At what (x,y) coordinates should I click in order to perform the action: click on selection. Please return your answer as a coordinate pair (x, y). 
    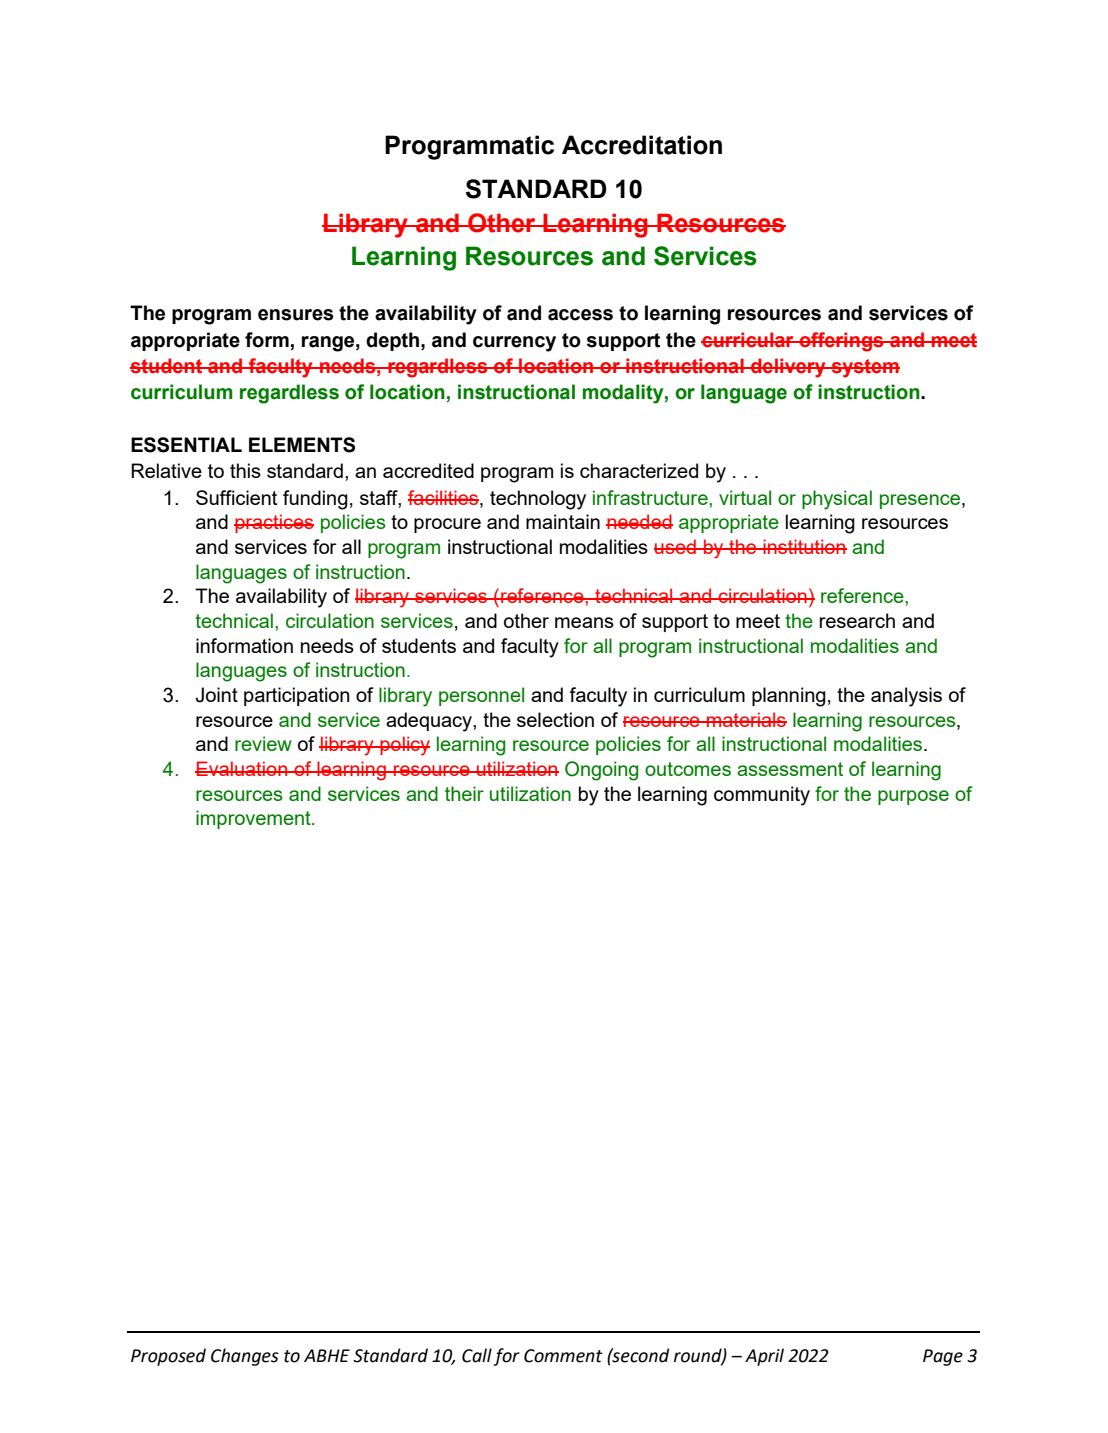
    Looking at the image, I should click on (555, 719).
